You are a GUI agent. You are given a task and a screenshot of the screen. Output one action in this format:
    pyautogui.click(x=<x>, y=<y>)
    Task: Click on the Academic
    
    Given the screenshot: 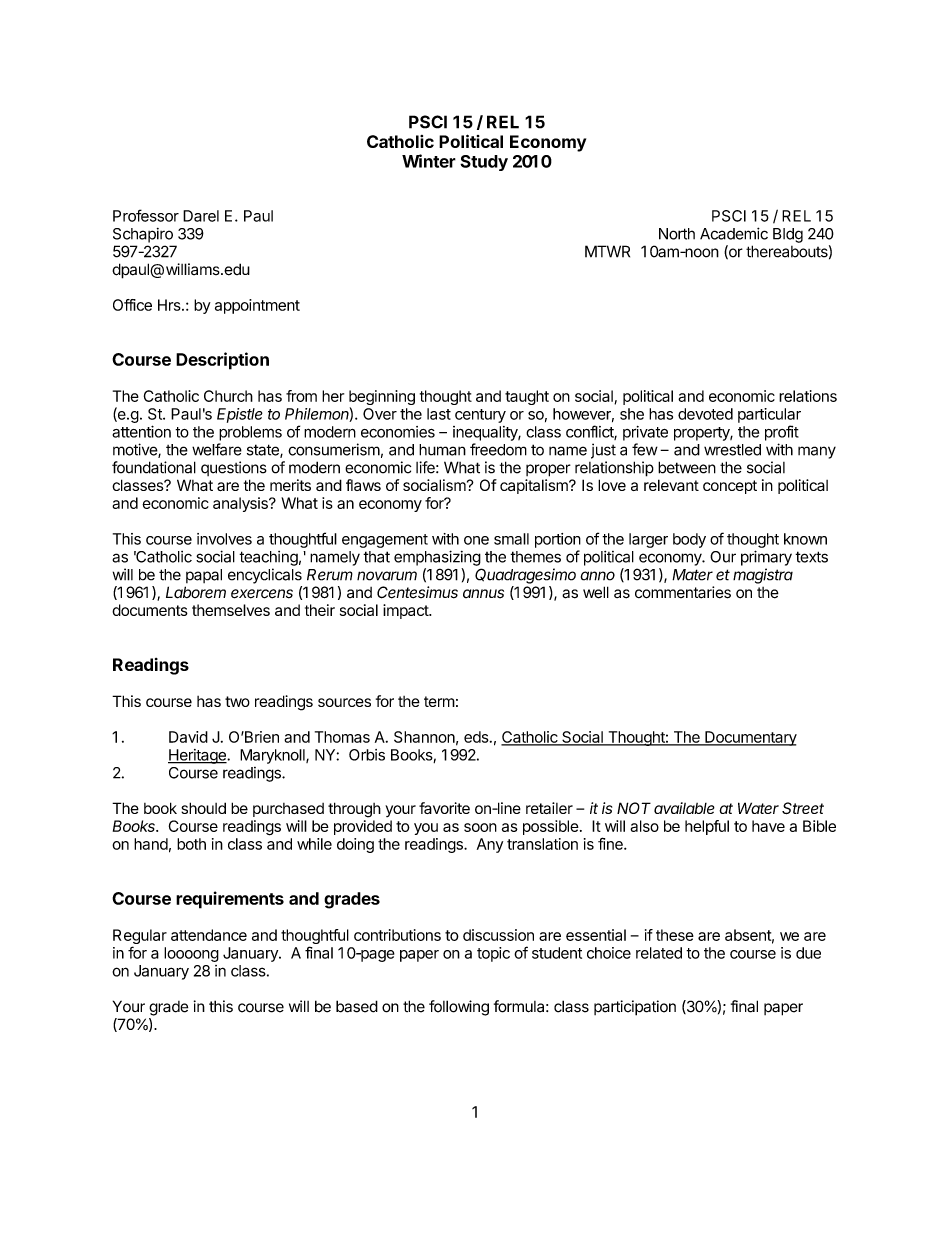 What is the action you would take?
    pyautogui.click(x=734, y=233)
